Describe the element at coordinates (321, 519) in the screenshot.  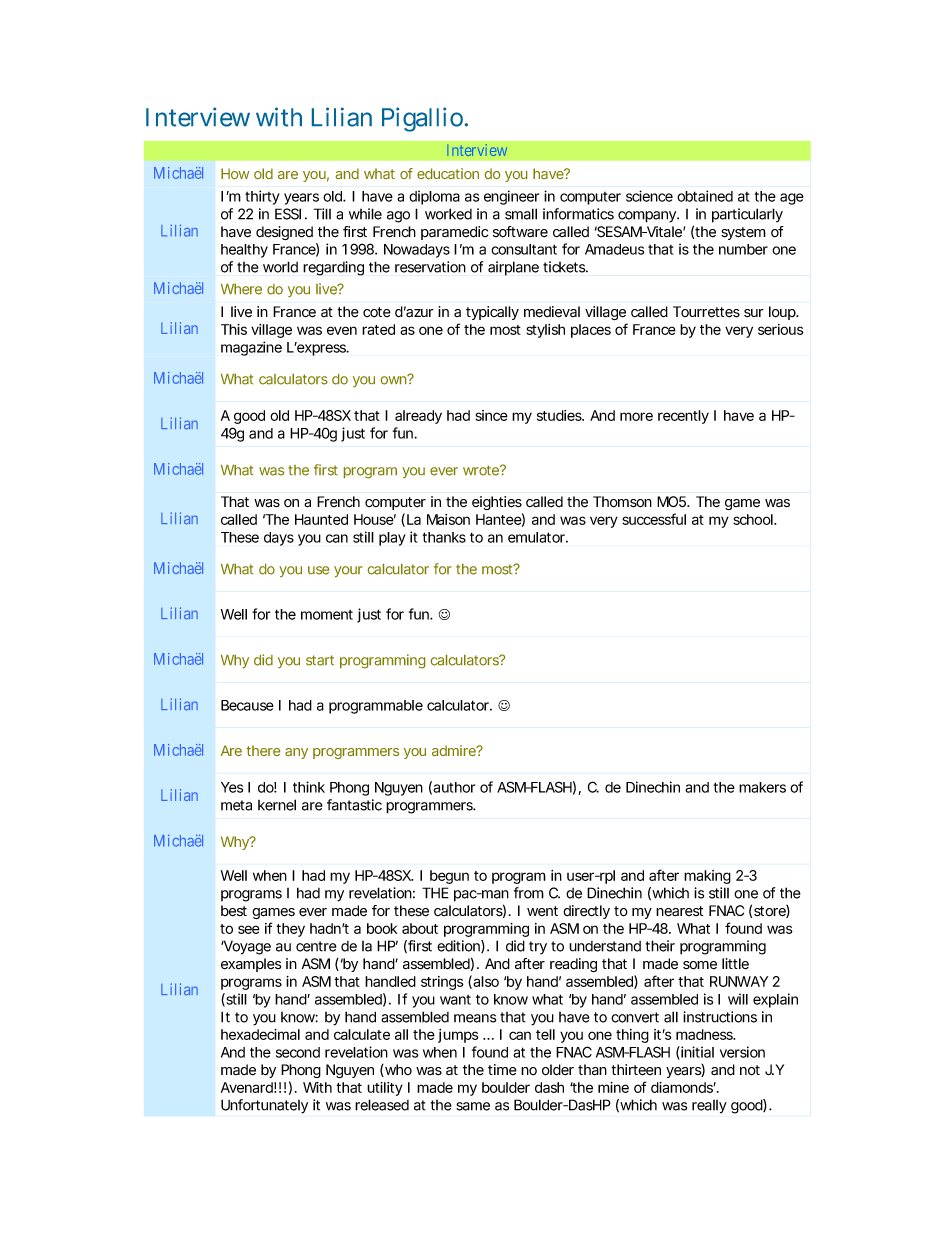
I see `Haunted` at that location.
